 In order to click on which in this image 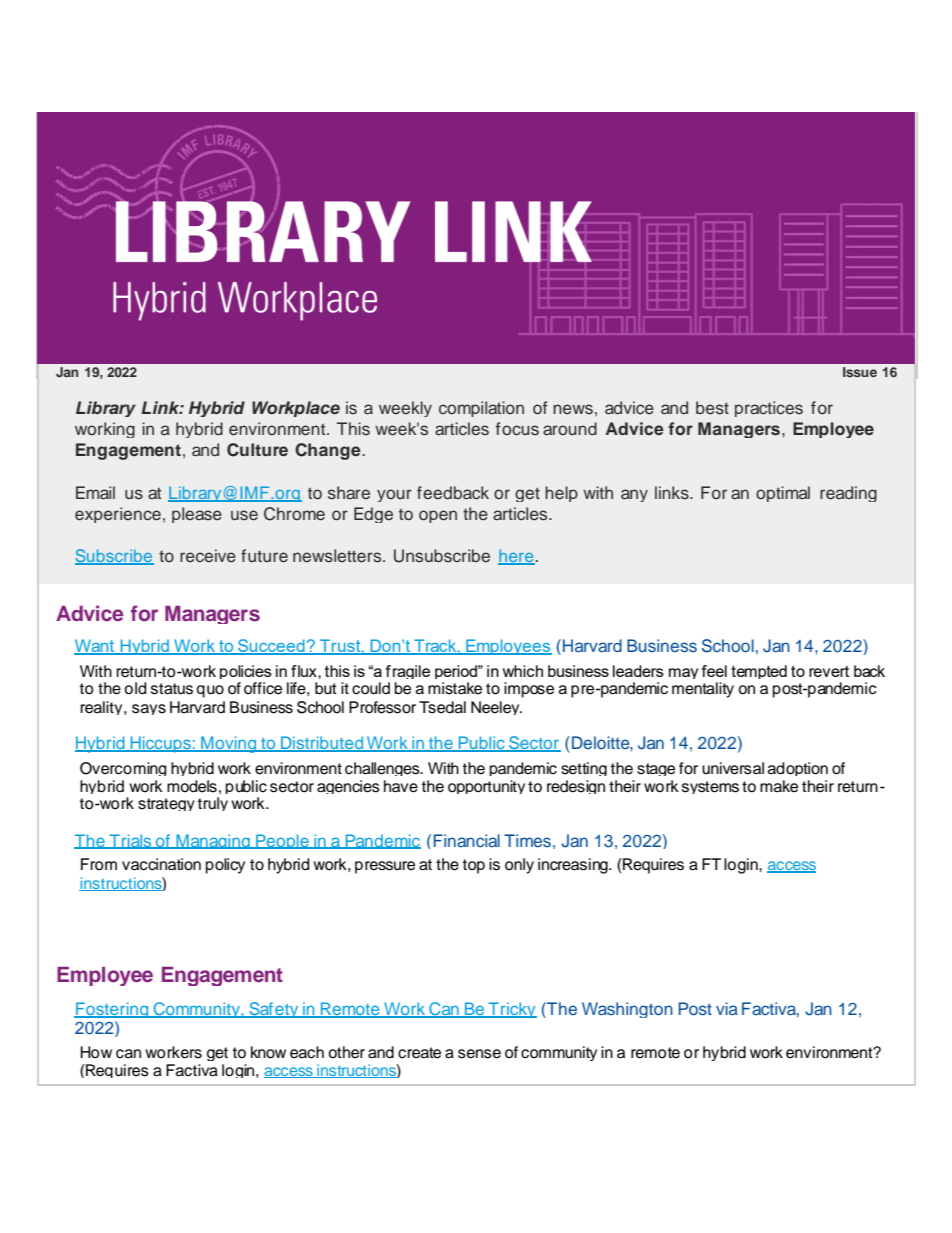, I will do `click(523, 671)`.
